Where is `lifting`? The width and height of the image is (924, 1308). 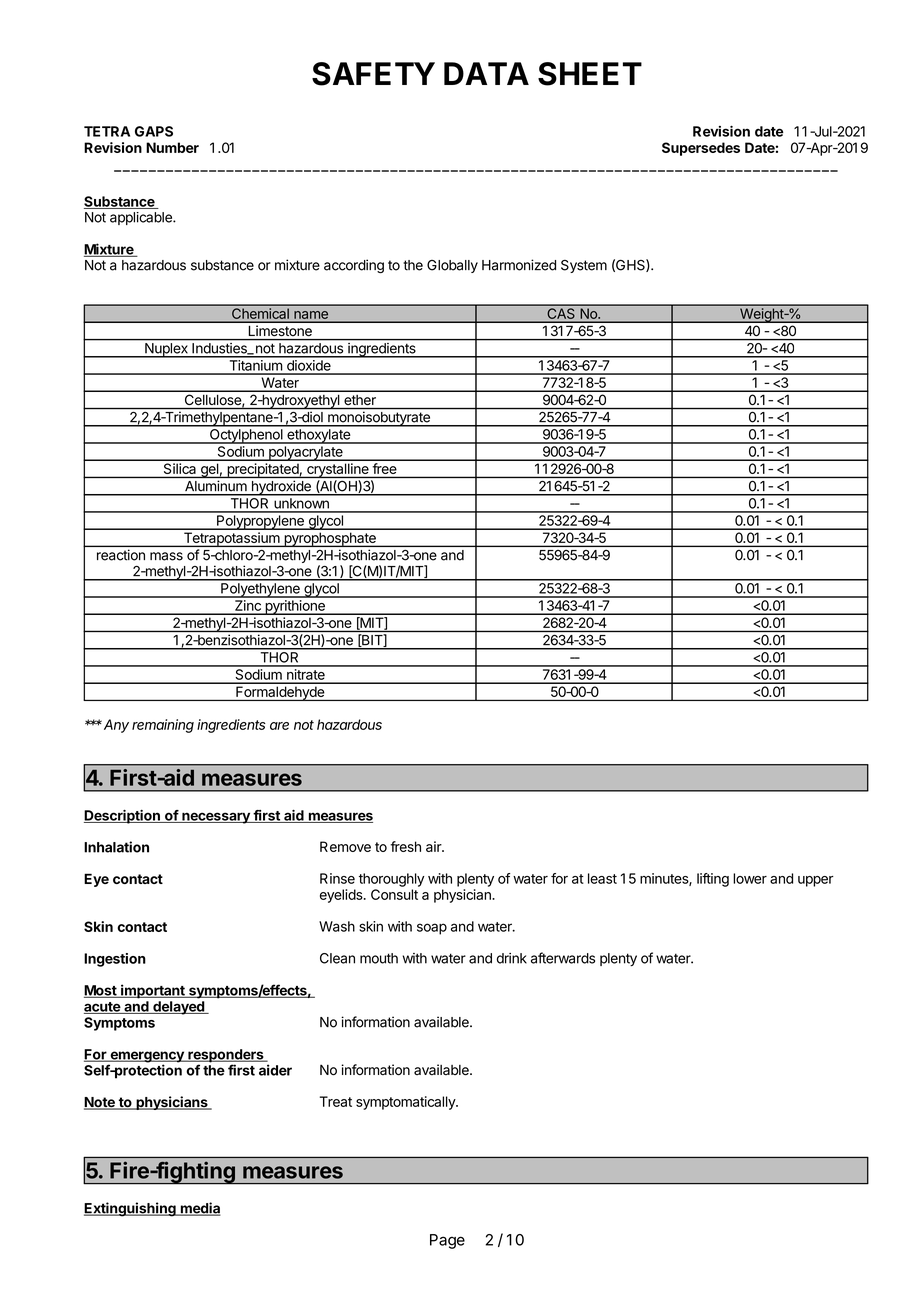 lifting is located at coordinates (713, 880).
